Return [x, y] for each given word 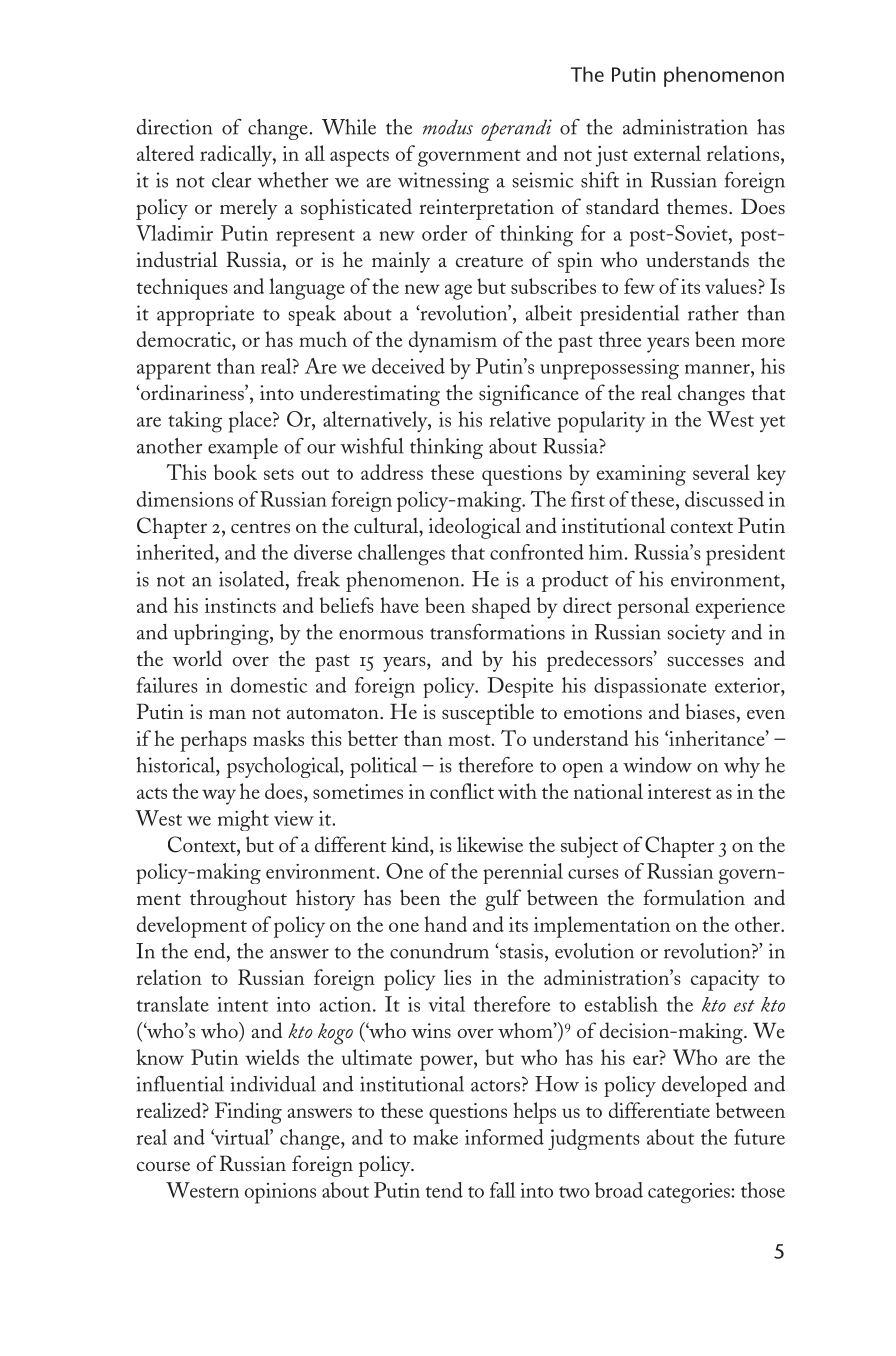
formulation [694, 897]
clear [231, 180]
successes [705, 661]
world [197, 658]
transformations [497, 632]
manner [718, 369]
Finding [248, 1113]
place [251, 422]
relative [520, 419]
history [325, 900]
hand [445, 924]
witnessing [443, 182]
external [667, 153]
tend [444, 1190]
